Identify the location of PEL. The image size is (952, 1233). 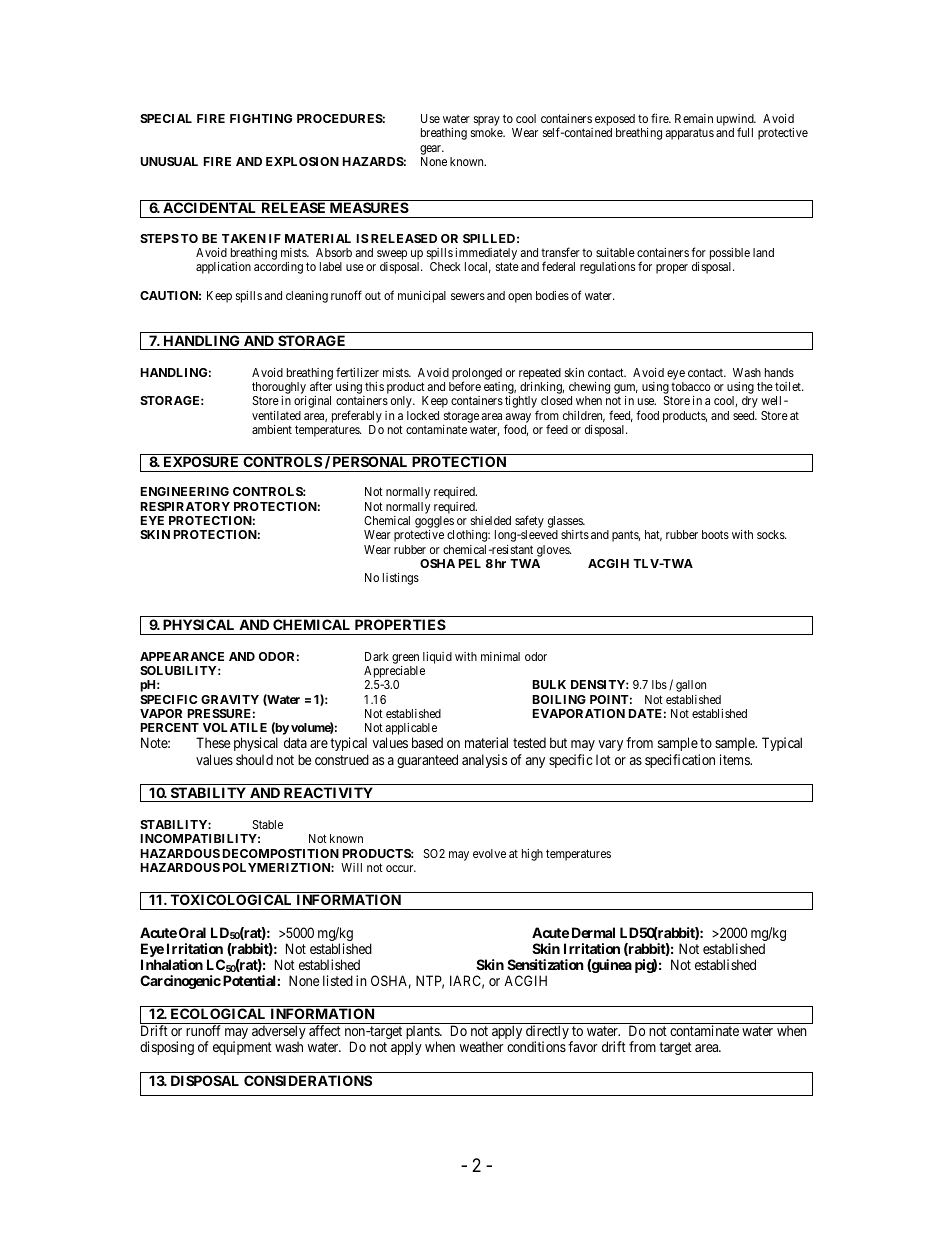
(470, 563).
